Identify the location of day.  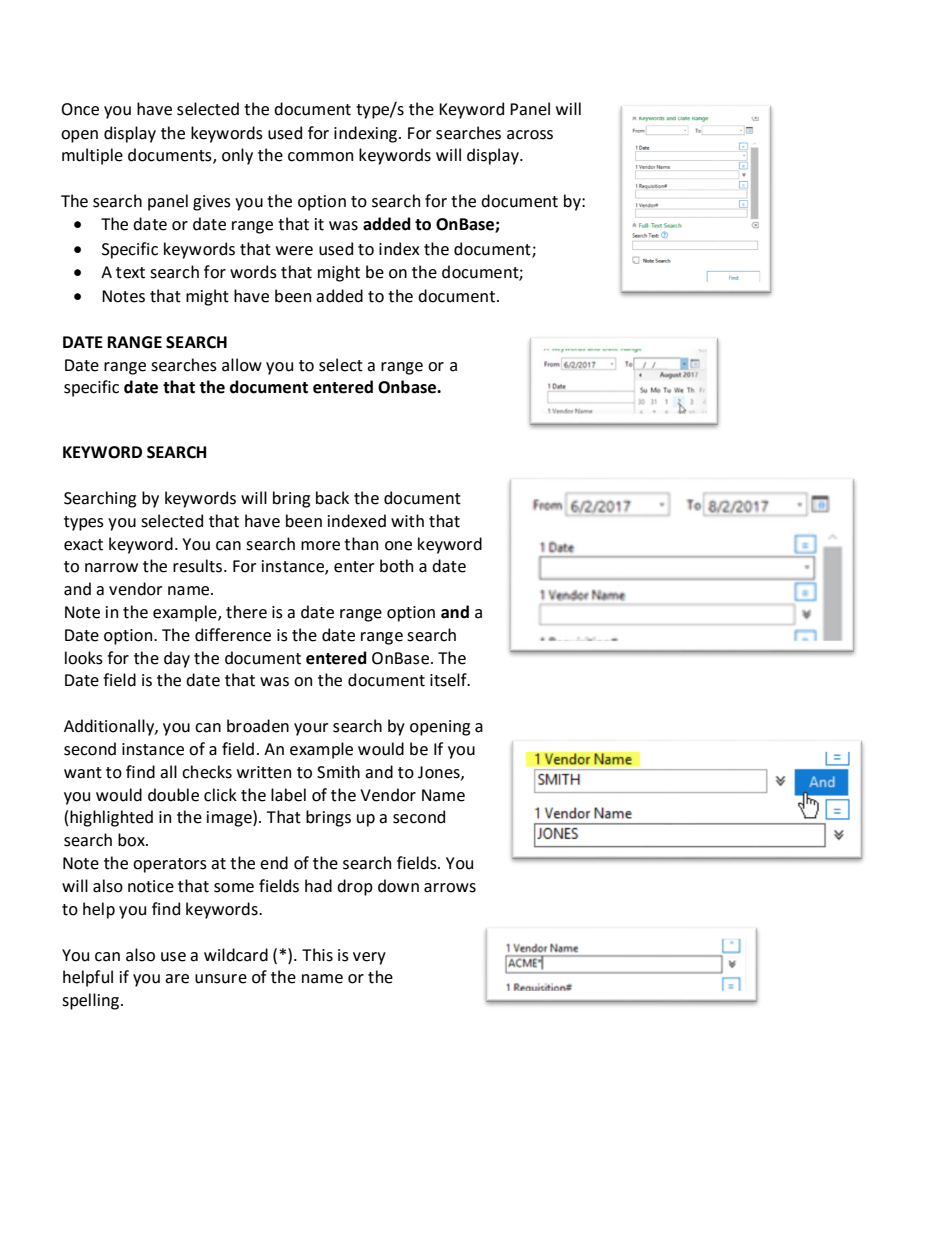
(177, 659).
